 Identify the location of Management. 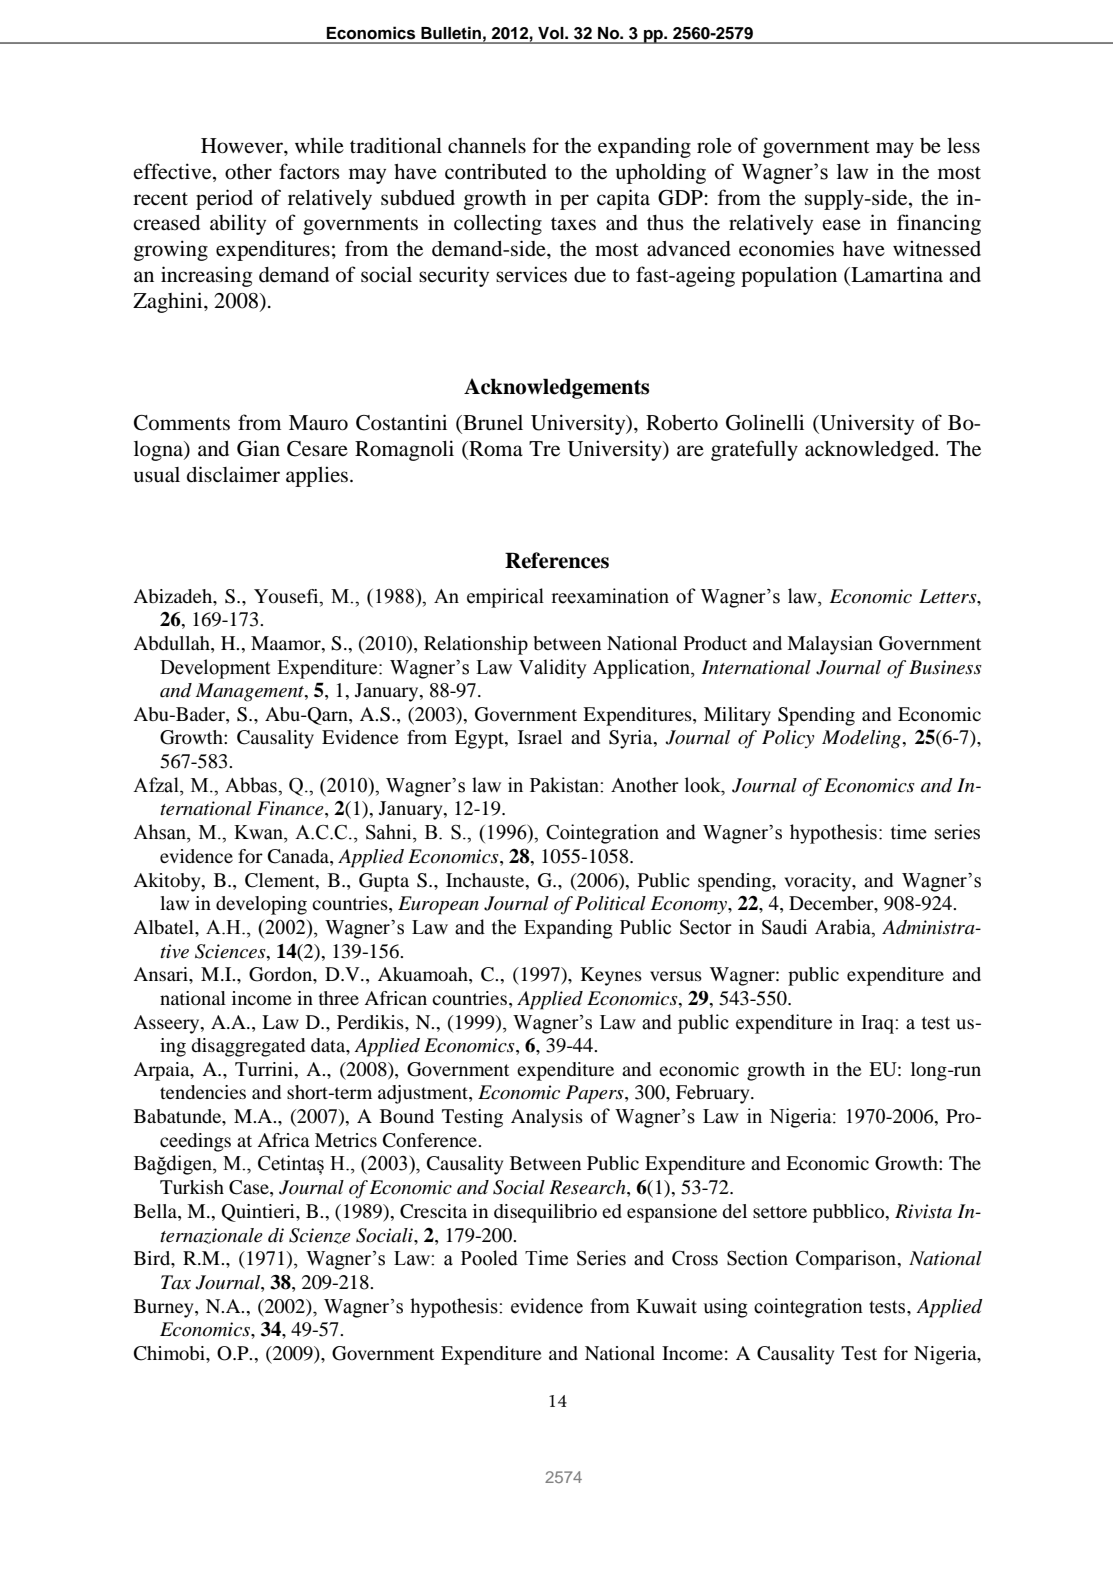
(251, 692).
